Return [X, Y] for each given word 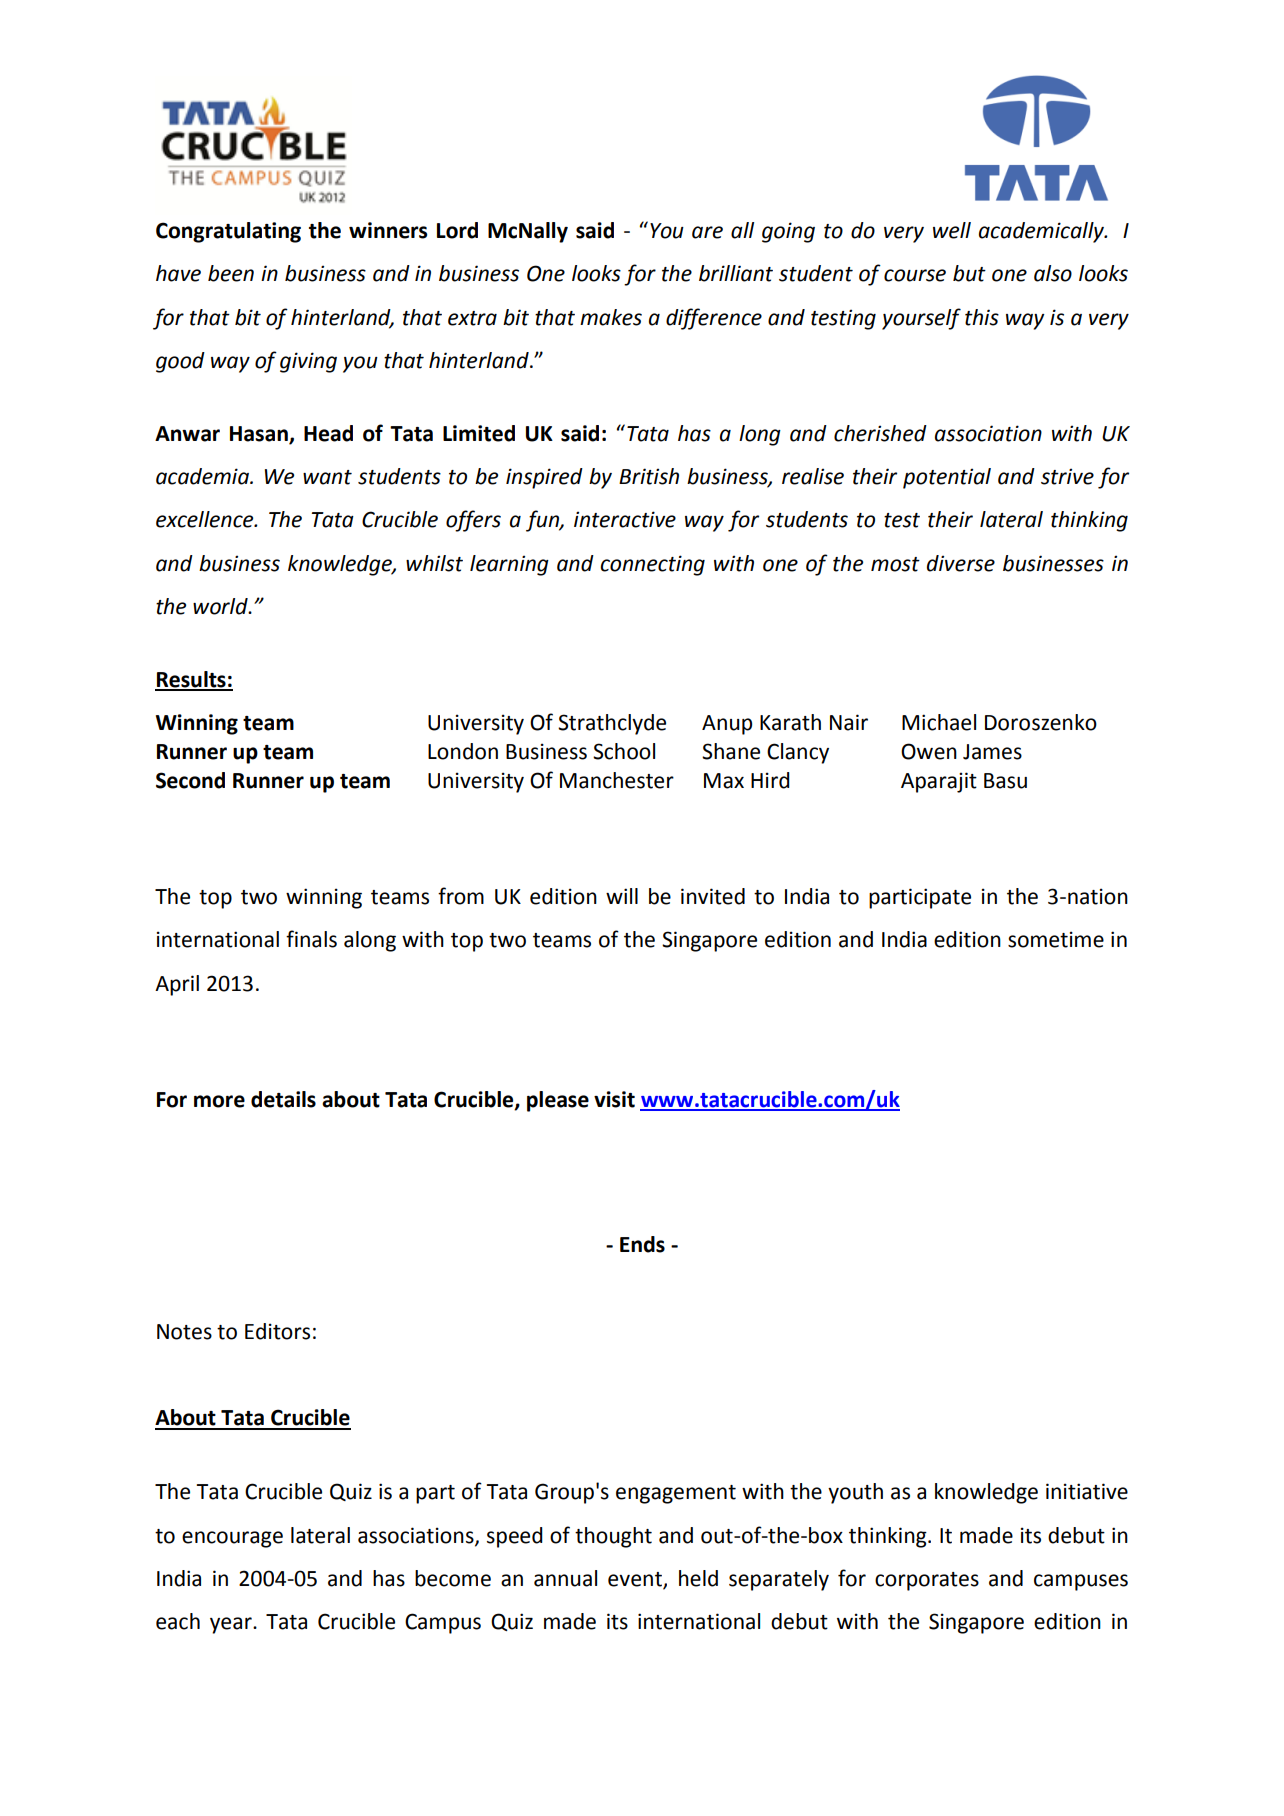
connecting [652, 565]
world [221, 606]
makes [611, 317]
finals [311, 939]
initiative [1087, 1491]
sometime [1056, 939]
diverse [961, 563]
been [231, 273]
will [622, 896]
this [982, 317]
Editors [277, 1331]
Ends [642, 1244]
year [232, 1625]
